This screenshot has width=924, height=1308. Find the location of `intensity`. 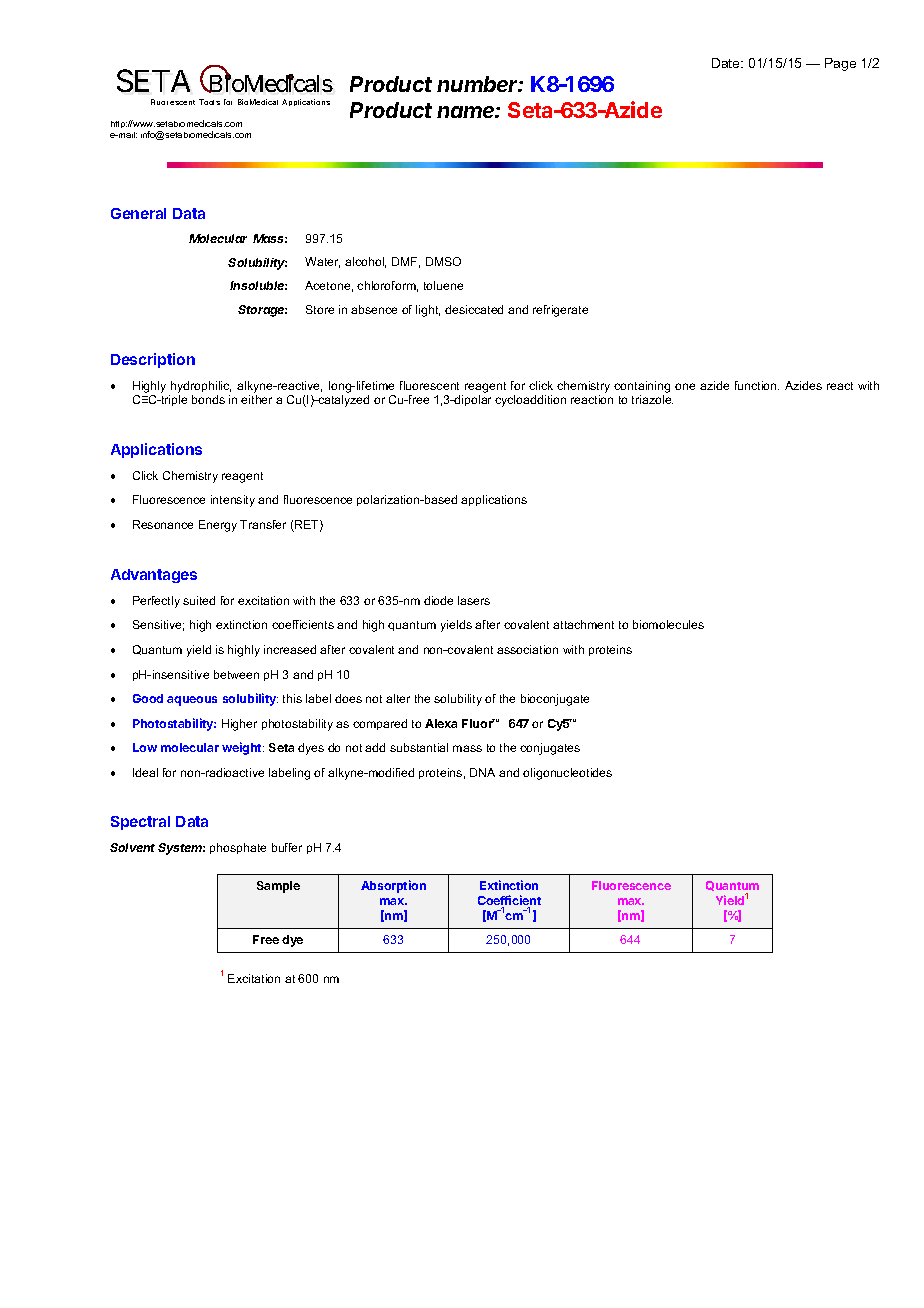

intensity is located at coordinates (233, 501).
